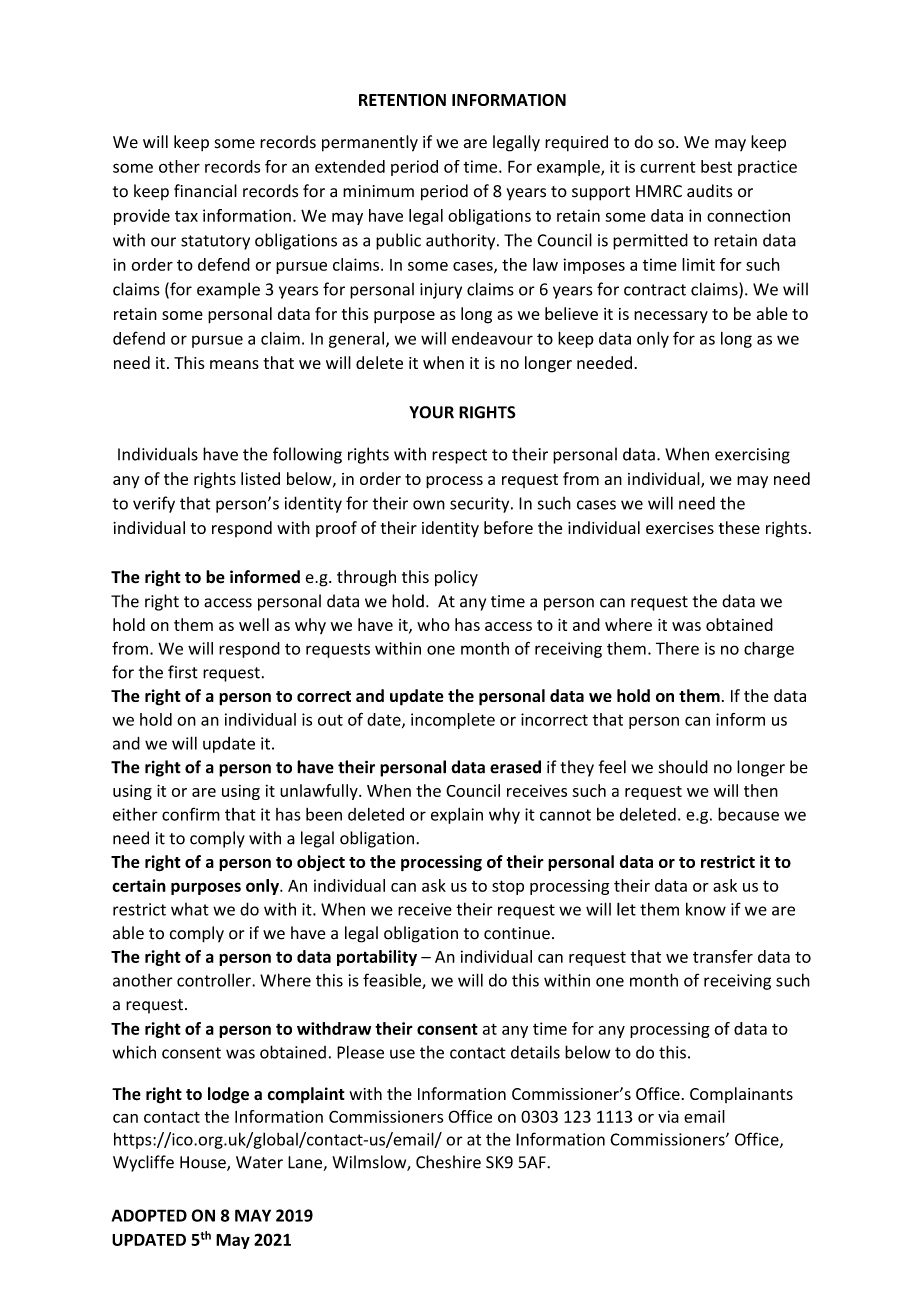 This document has width=924, height=1308. Describe the element at coordinates (668, 1116) in the document. I see `via` at that location.
